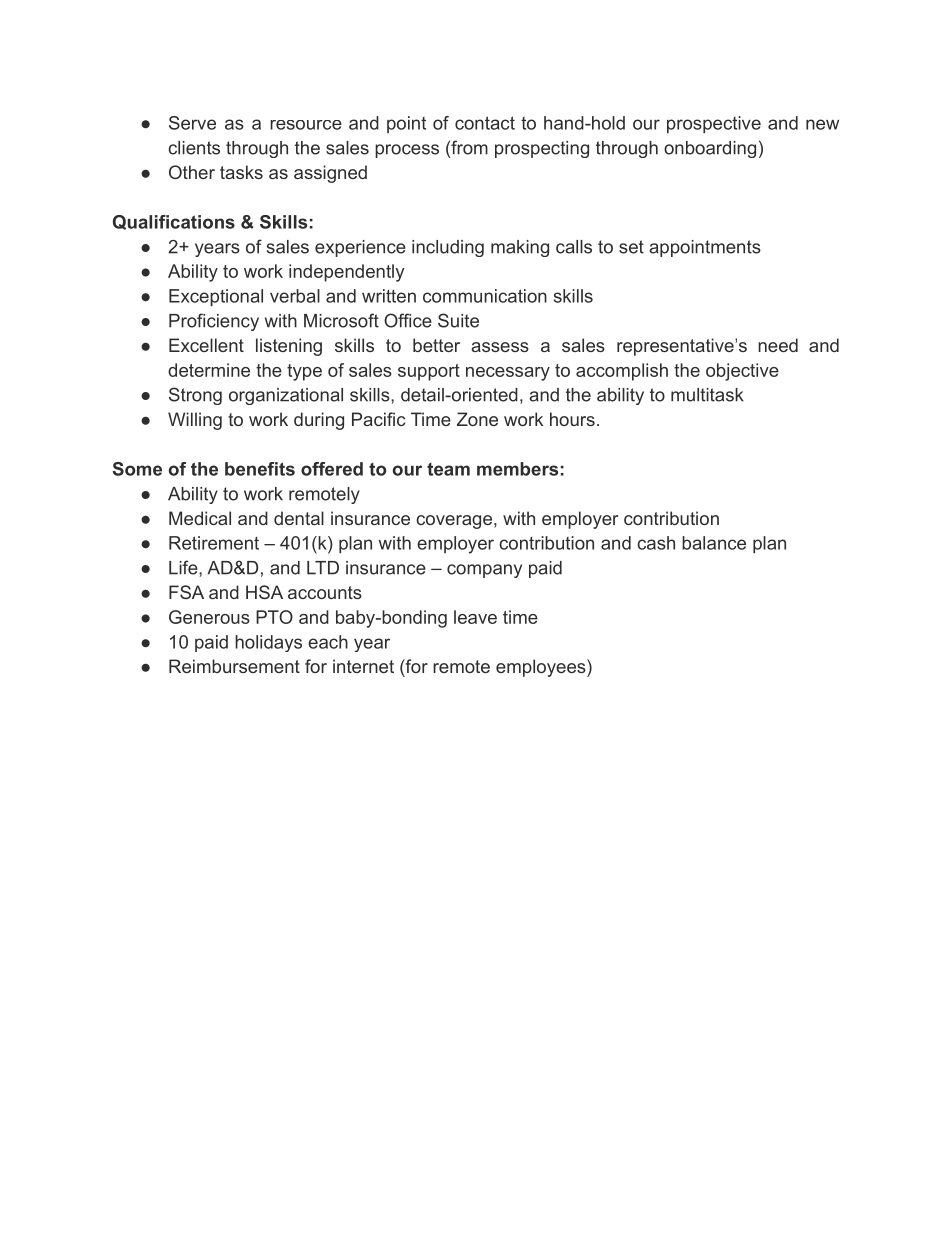 This document has width=952, height=1233. Describe the element at coordinates (542, 668) in the document. I see `employees` at that location.
